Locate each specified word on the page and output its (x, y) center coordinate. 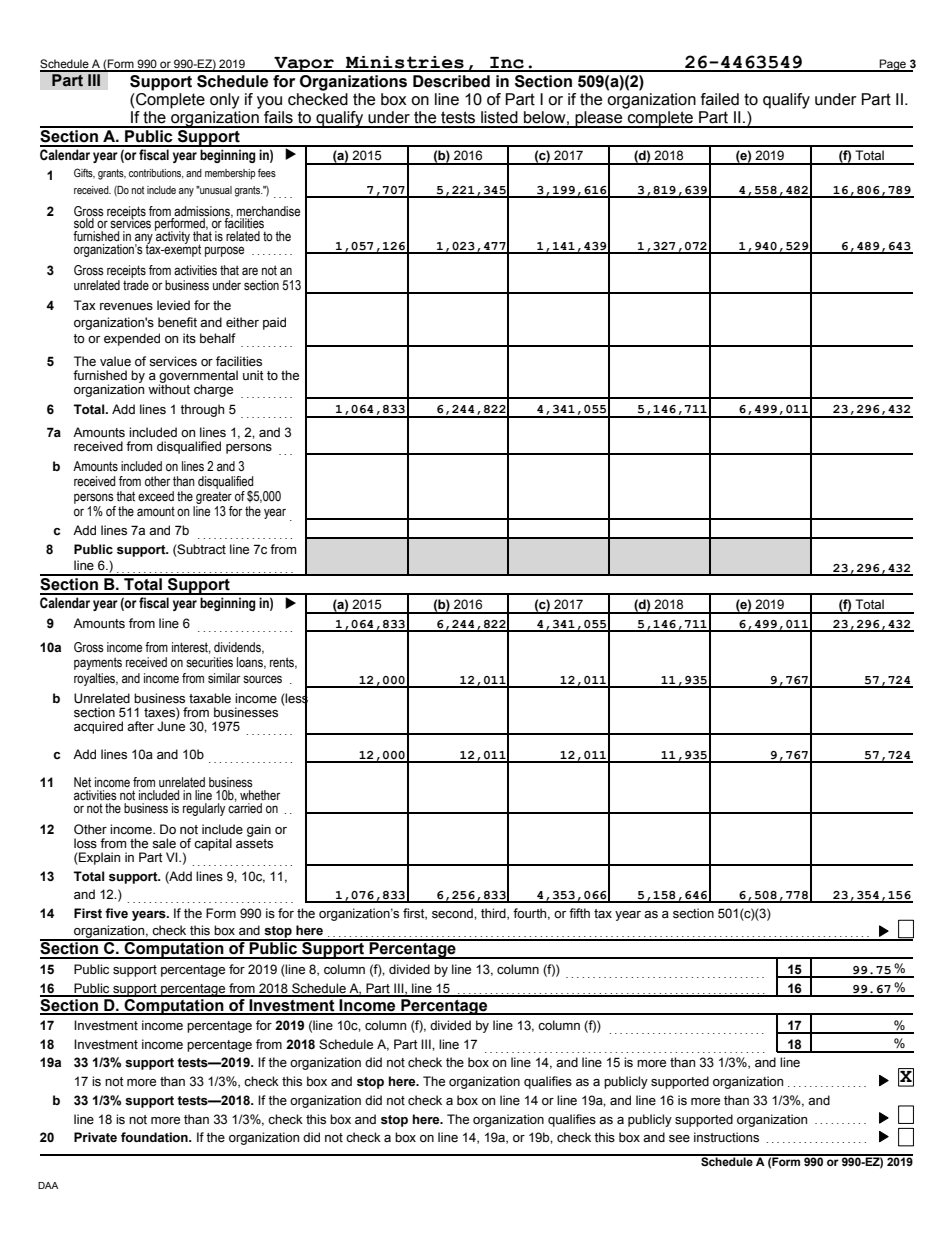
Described (451, 81)
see (679, 1139)
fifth (579, 913)
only (225, 101)
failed (720, 99)
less (296, 698)
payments (98, 663)
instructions (726, 1137)
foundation (155, 1137)
